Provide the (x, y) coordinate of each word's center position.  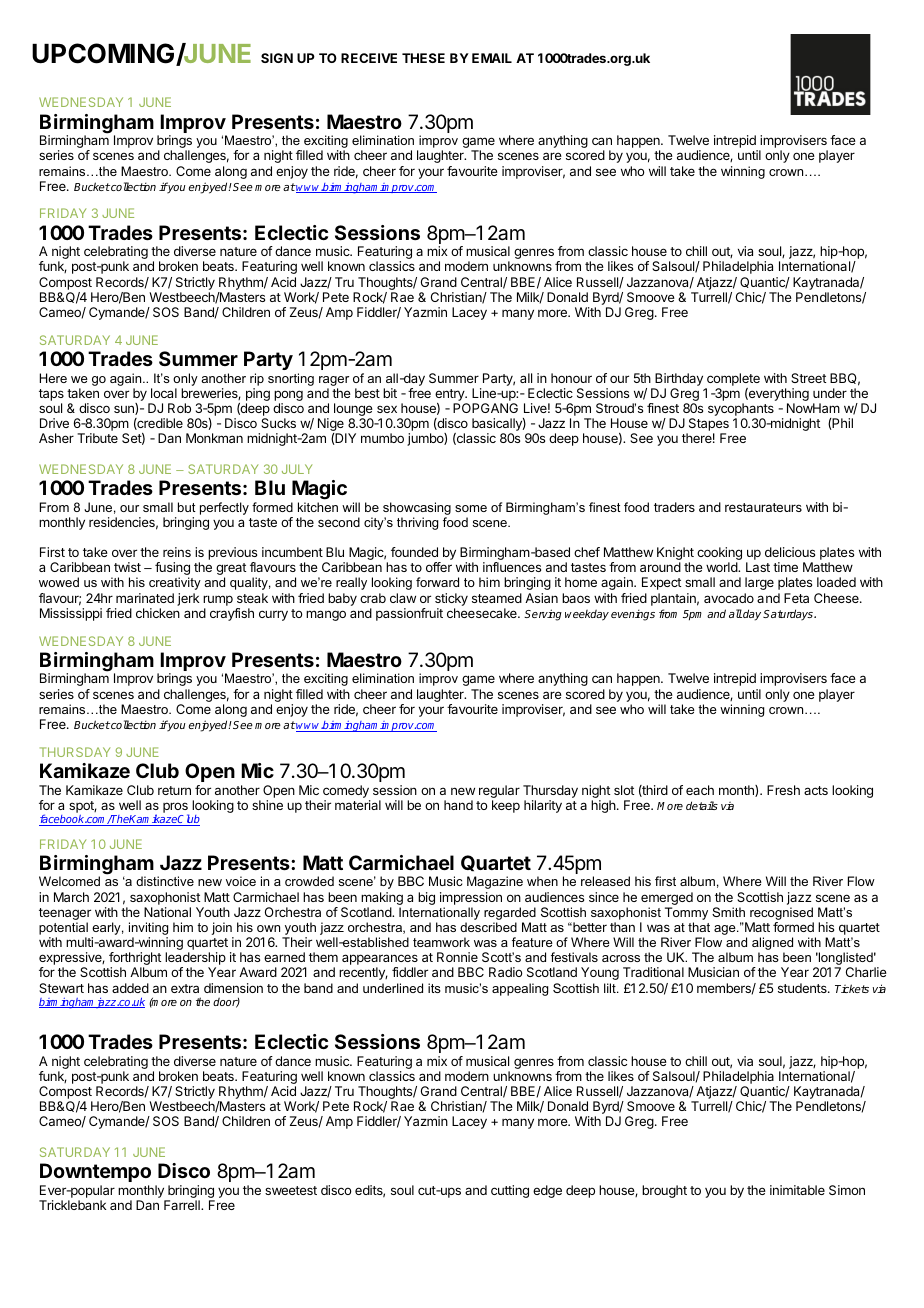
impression (471, 898)
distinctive (165, 881)
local (164, 393)
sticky (451, 599)
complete (733, 379)
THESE (423, 58)
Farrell (183, 1205)
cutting (510, 1191)
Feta (796, 598)
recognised (781, 913)
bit (390, 393)
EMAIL (492, 58)
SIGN (277, 58)
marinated (145, 598)
